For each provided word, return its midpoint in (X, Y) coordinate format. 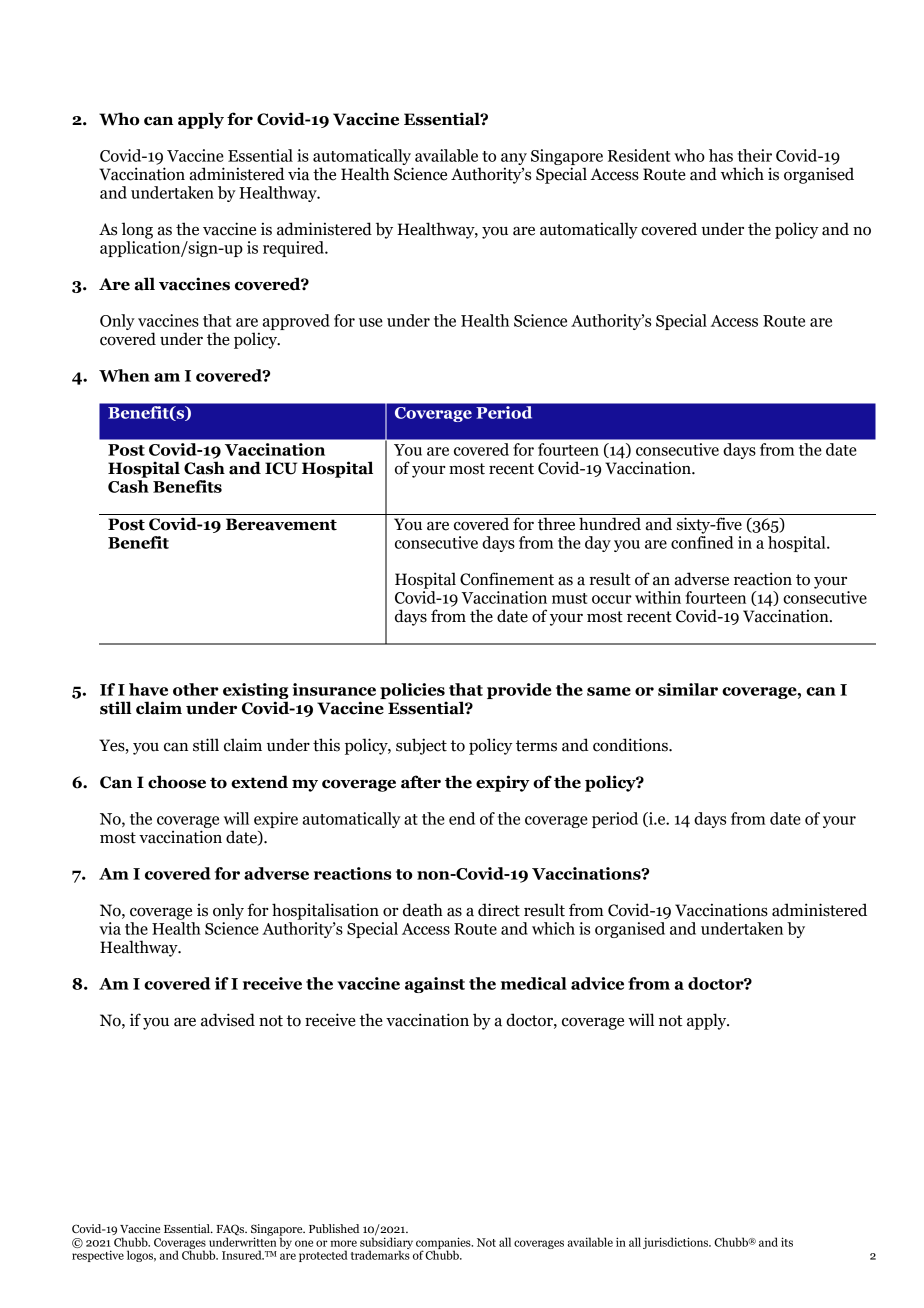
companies (444, 1244)
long (137, 230)
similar (688, 689)
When (124, 375)
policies (412, 691)
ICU (281, 468)
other (196, 689)
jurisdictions (677, 1243)
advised (228, 1020)
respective (98, 1256)
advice (597, 983)
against (435, 985)
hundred (610, 524)
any (514, 159)
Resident (639, 155)
